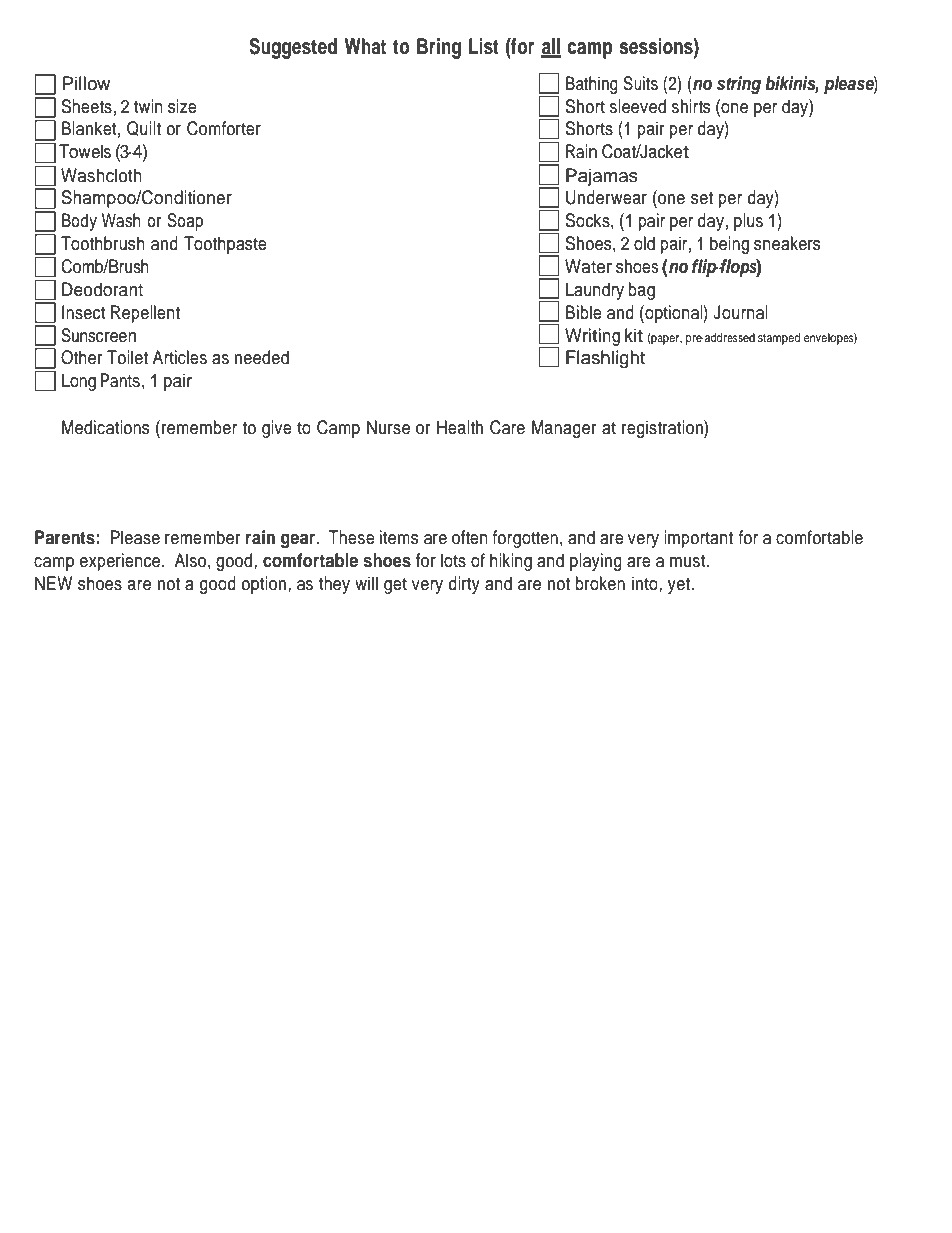  What do you see at coordinates (121, 562) in the screenshot?
I see `experience` at bounding box center [121, 562].
